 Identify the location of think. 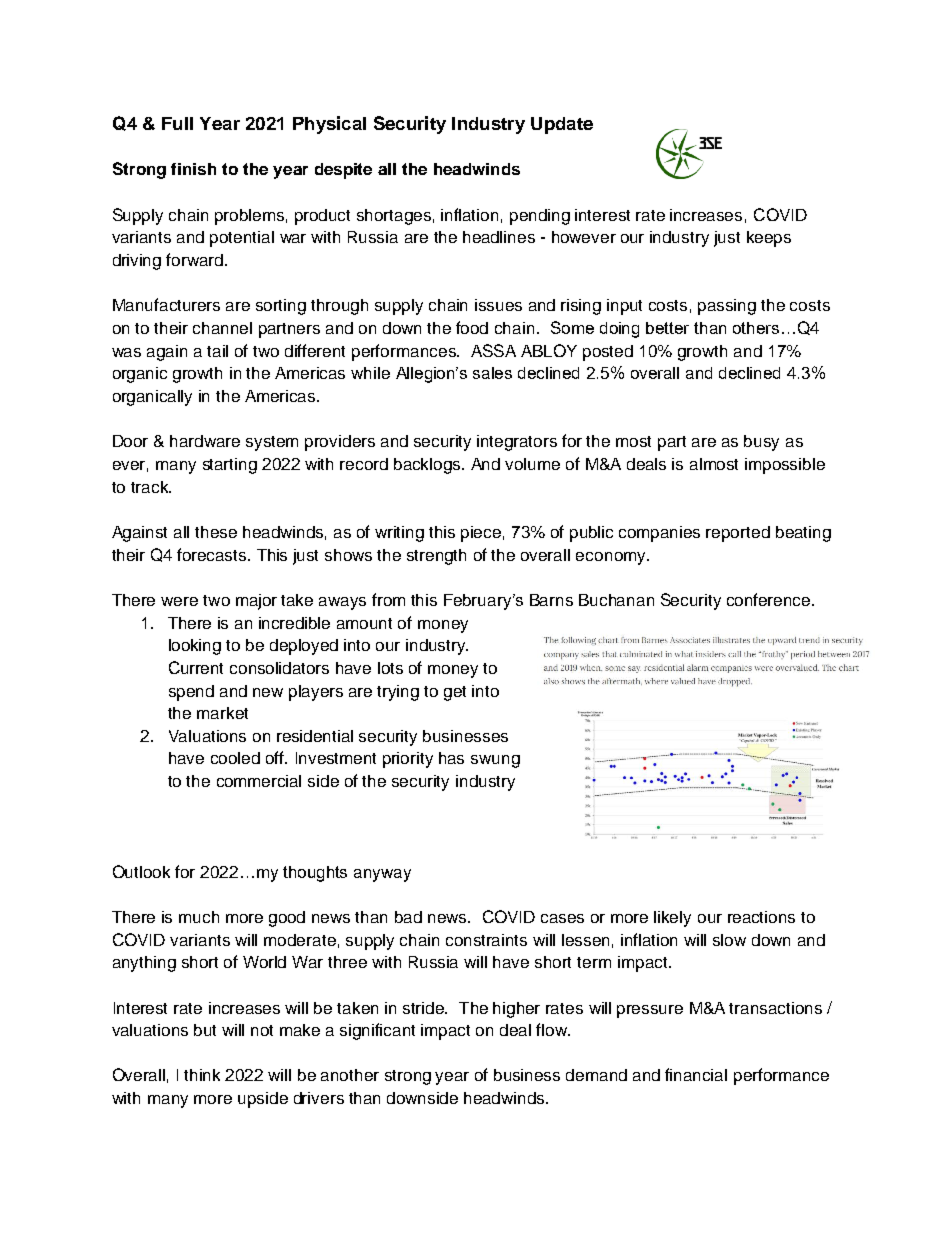
(202, 1075).
